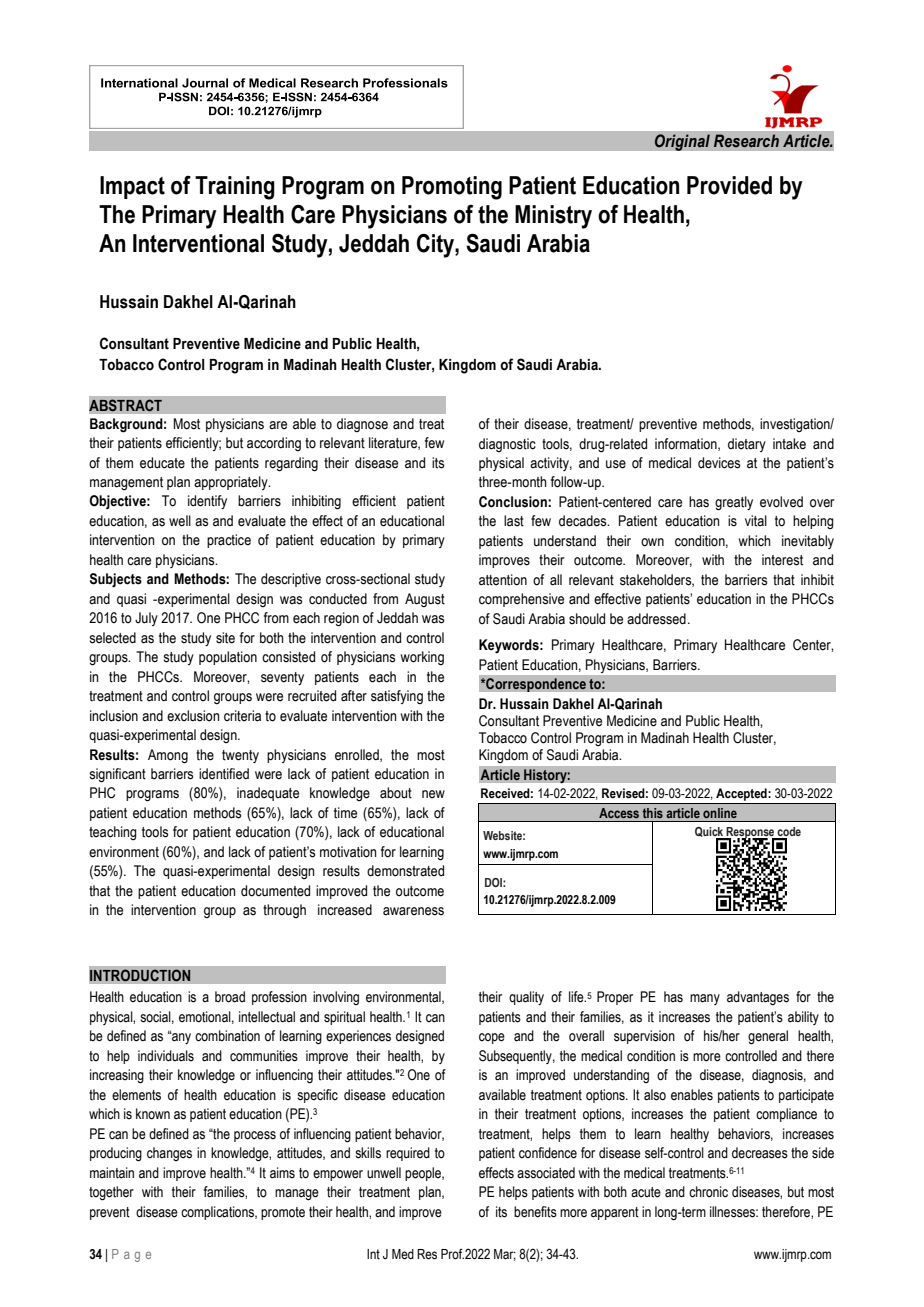  Describe the element at coordinates (734, 503) in the screenshot. I see `greatly` at that location.
